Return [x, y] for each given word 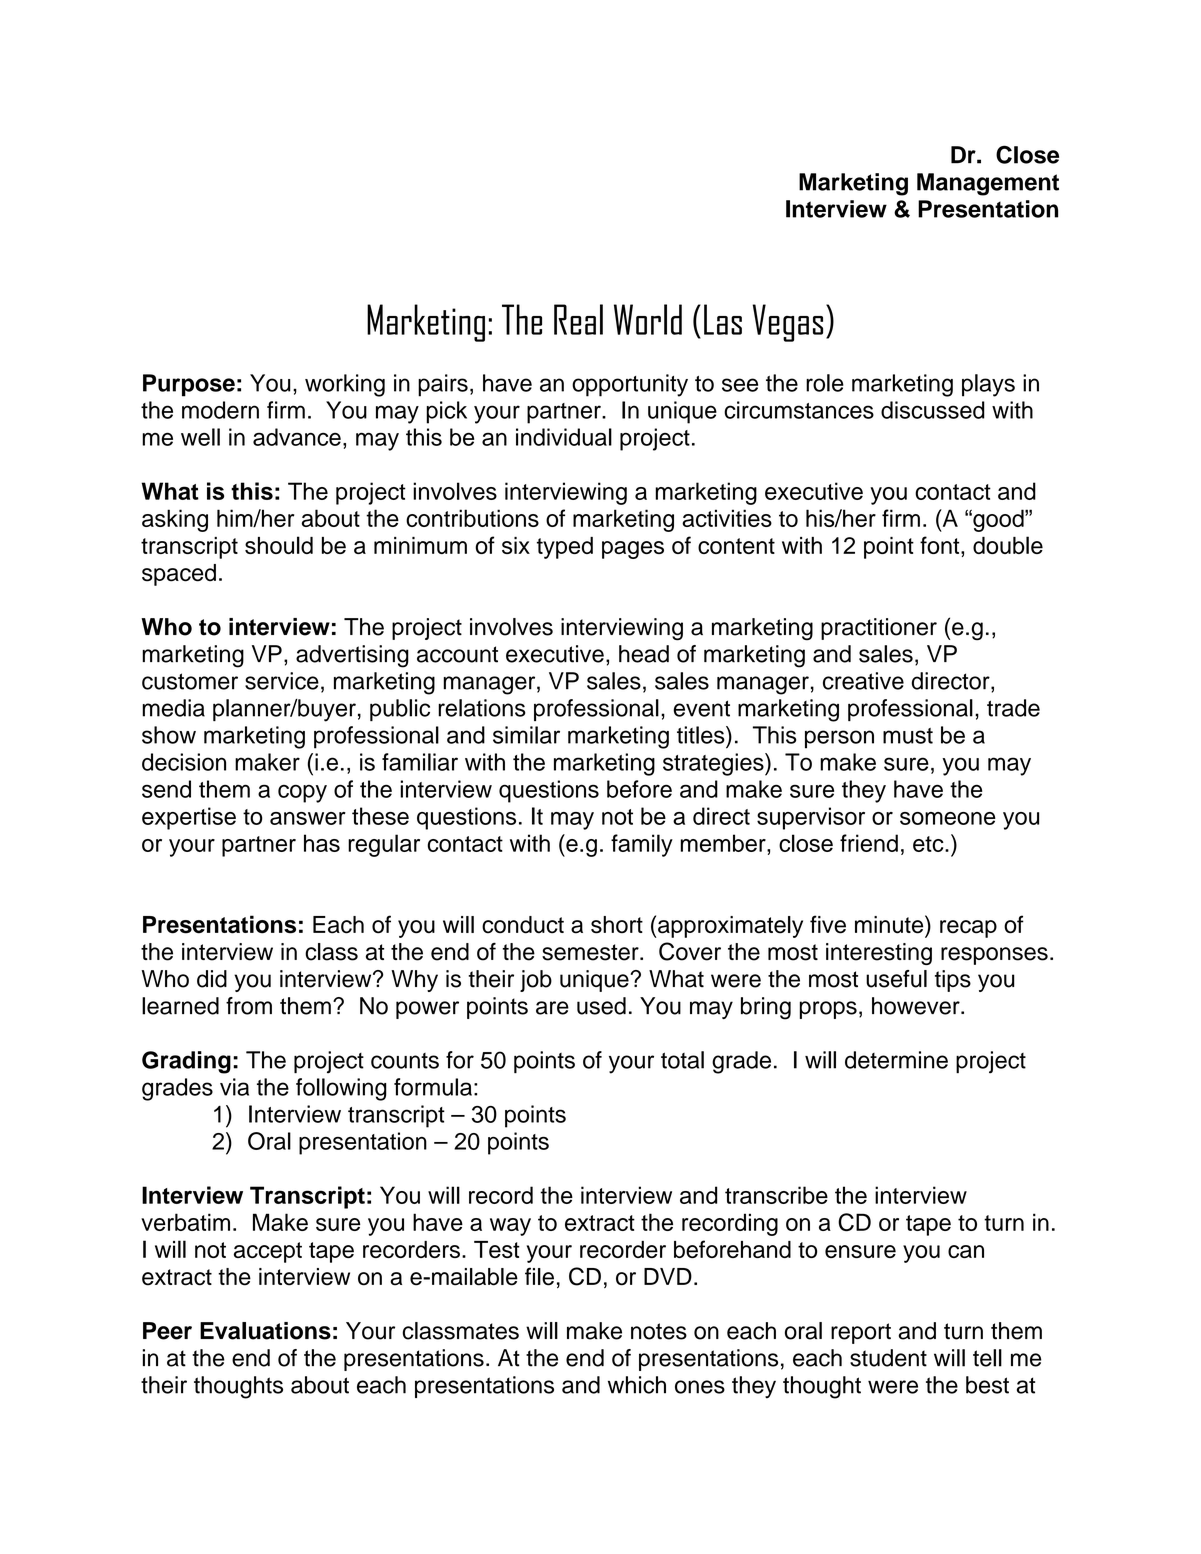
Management [988, 184]
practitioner [879, 629]
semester [591, 952]
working [345, 385]
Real [578, 319]
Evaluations [265, 1331]
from [249, 1006]
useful [896, 979]
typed [565, 548]
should [279, 545]
